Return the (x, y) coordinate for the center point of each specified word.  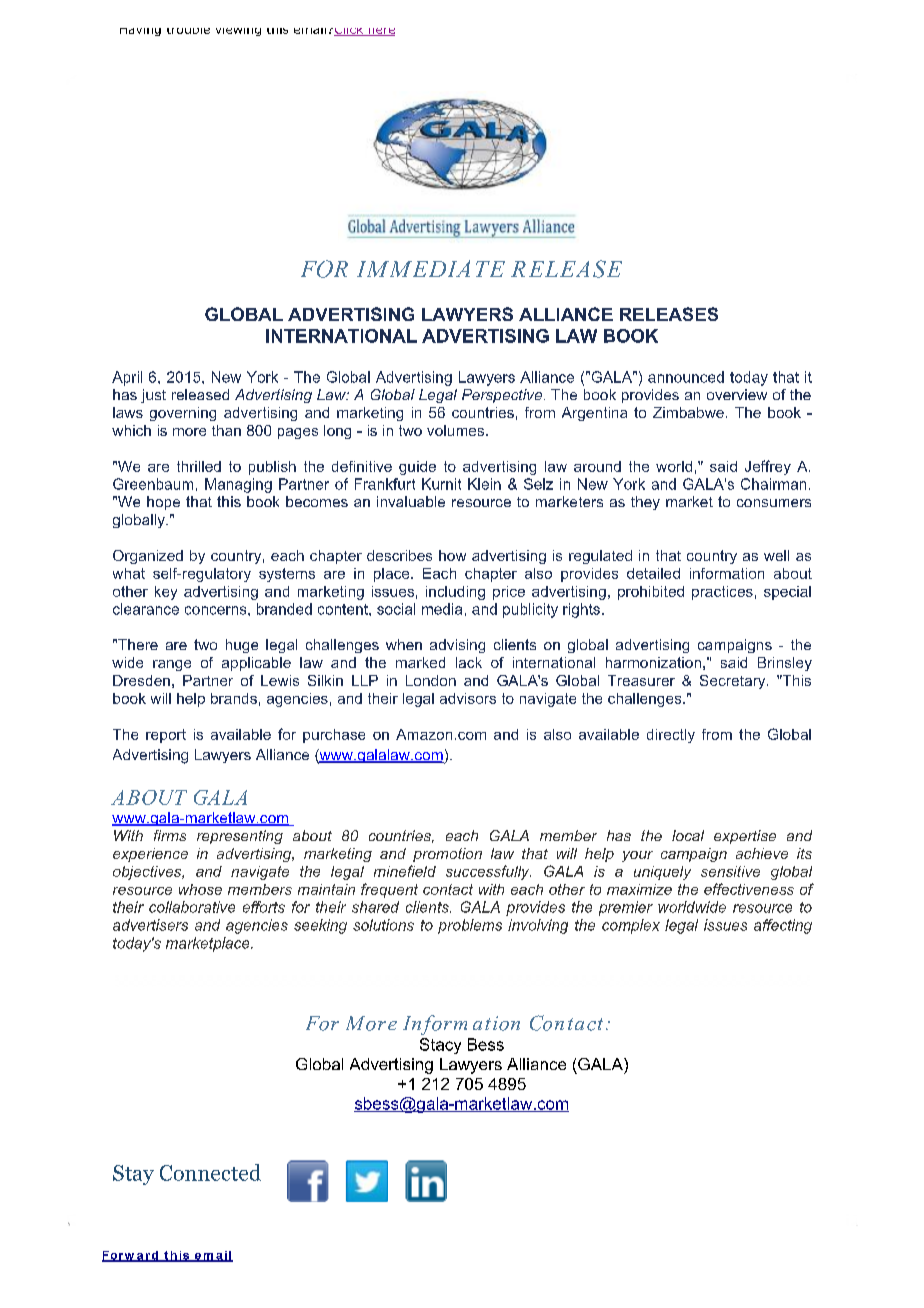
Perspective (502, 396)
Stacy (440, 1046)
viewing (238, 32)
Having (140, 32)
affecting (783, 926)
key (166, 593)
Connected (210, 1172)
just (153, 396)
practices (722, 593)
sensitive (730, 871)
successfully (488, 872)
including (455, 593)
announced (686, 377)
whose (200, 889)
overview (737, 394)
